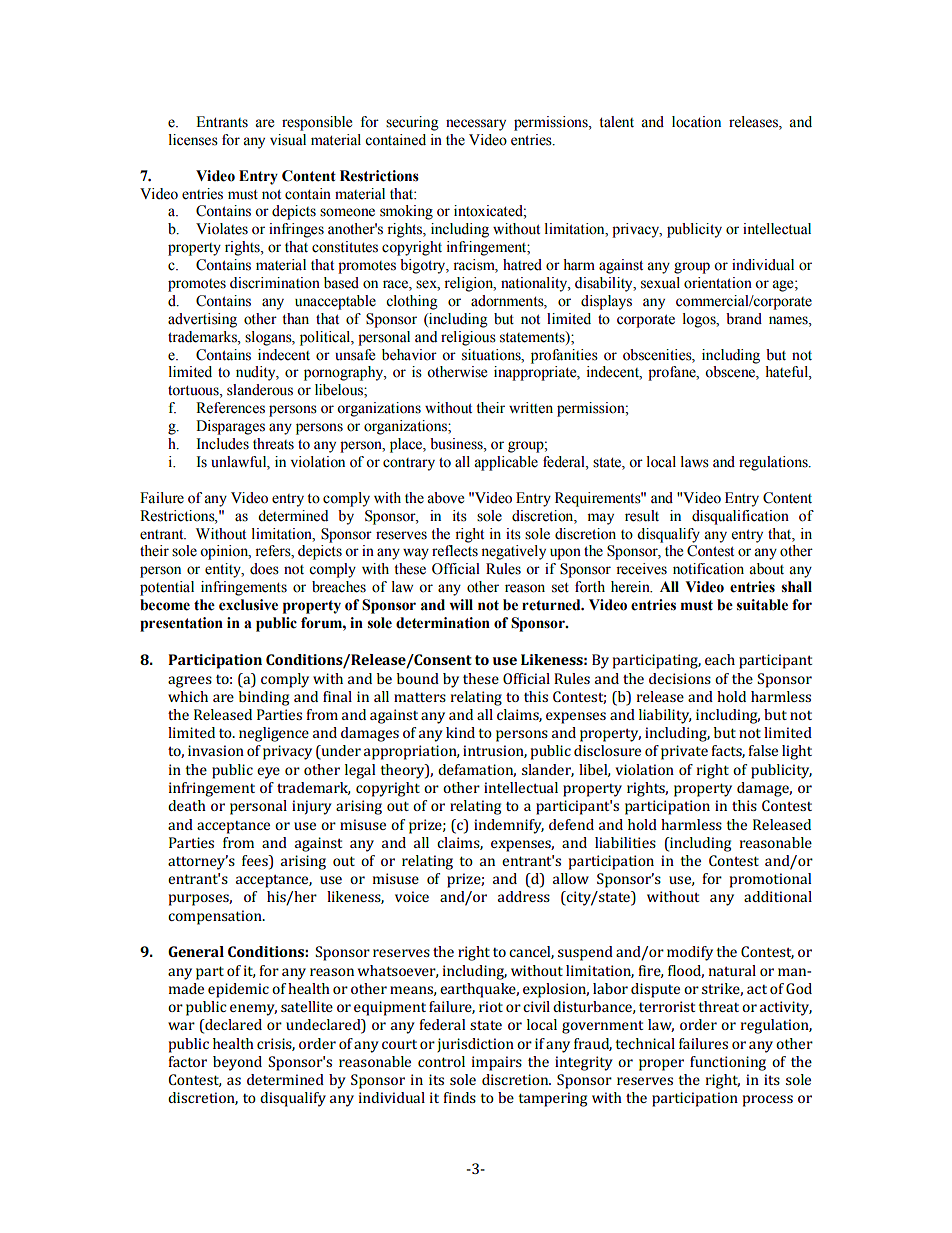 Image resolution: width=952 pixels, height=1233 pixels. What do you see at coordinates (468, 338) in the page?
I see `religious` at bounding box center [468, 338].
